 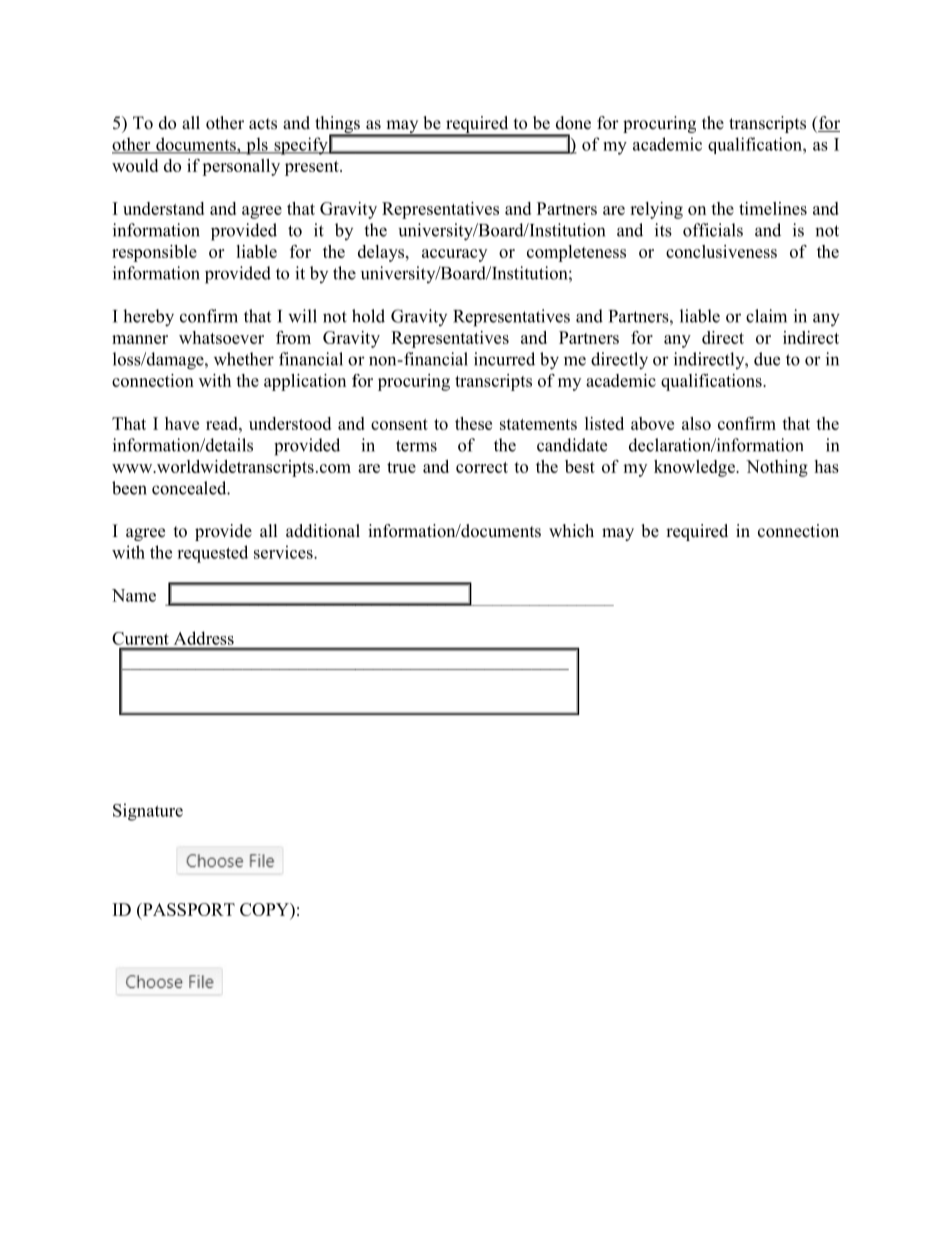 What do you see at coordinates (148, 812) in the document?
I see `Signature` at bounding box center [148, 812].
